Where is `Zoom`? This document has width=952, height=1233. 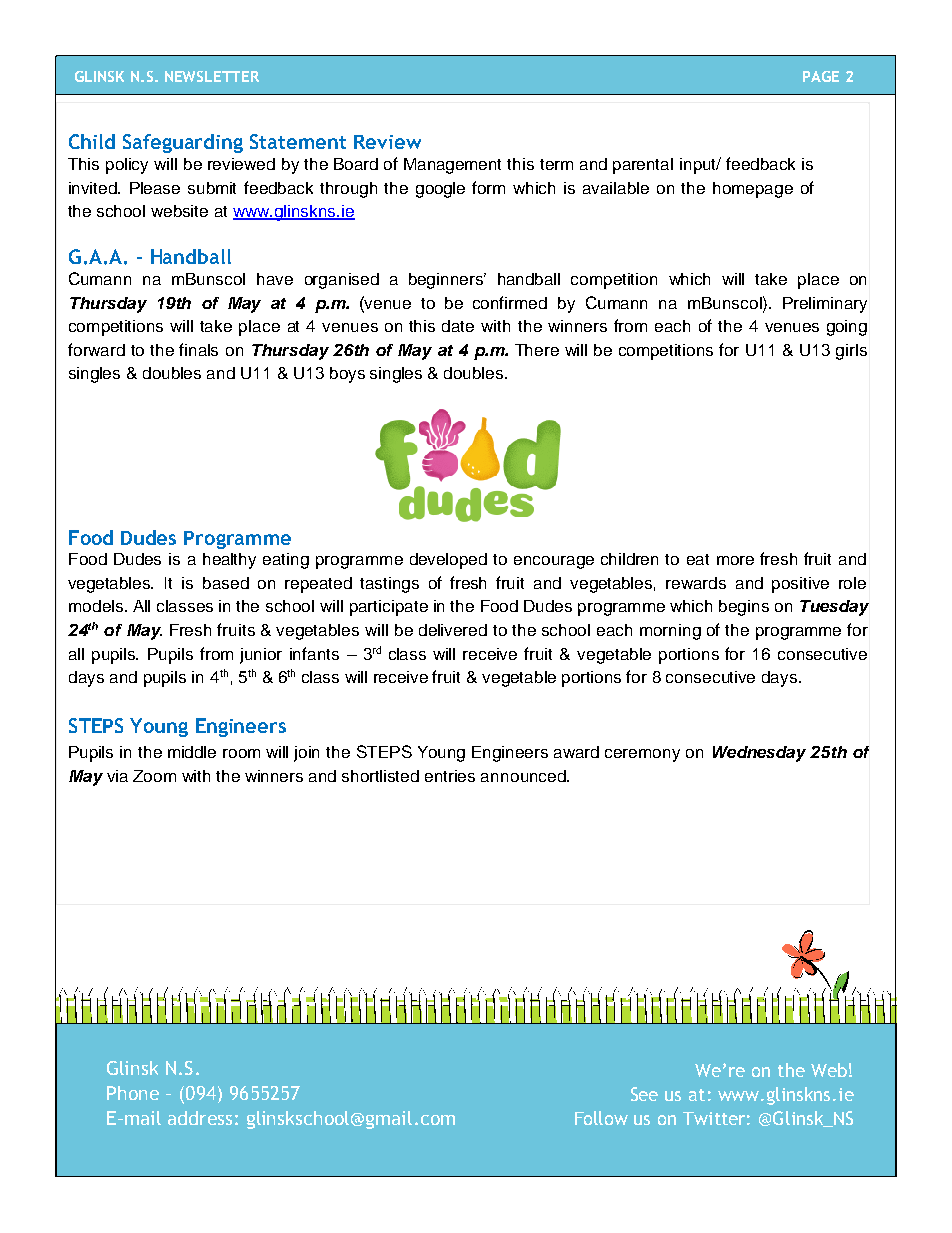
Zoom is located at coordinates (154, 776).
